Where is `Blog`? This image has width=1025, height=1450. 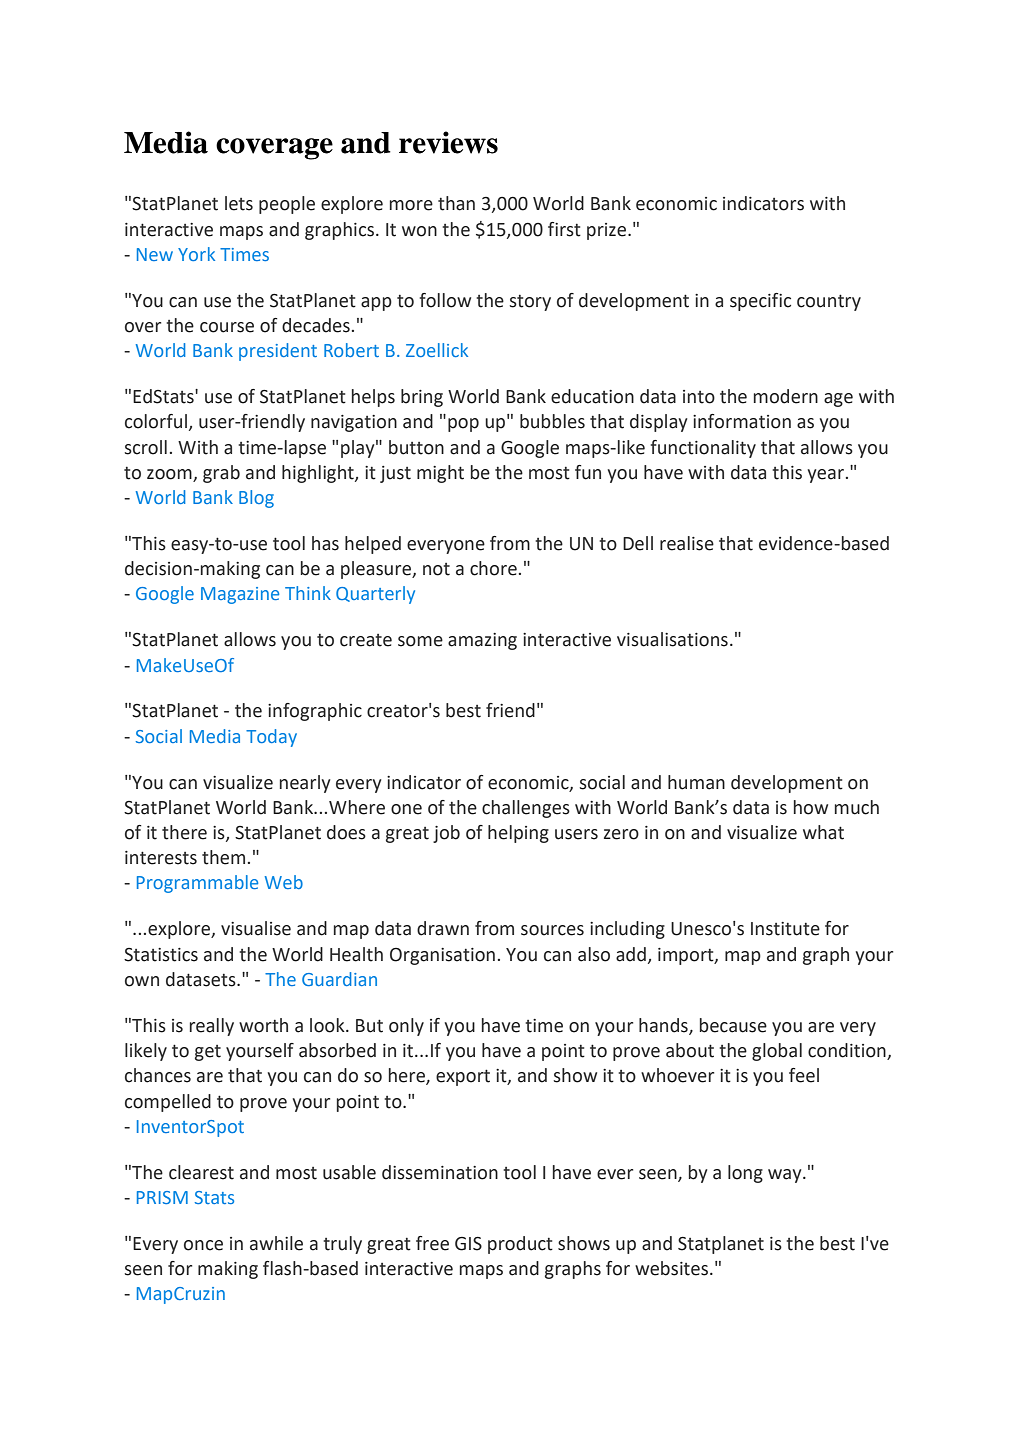 Blog is located at coordinates (256, 499).
